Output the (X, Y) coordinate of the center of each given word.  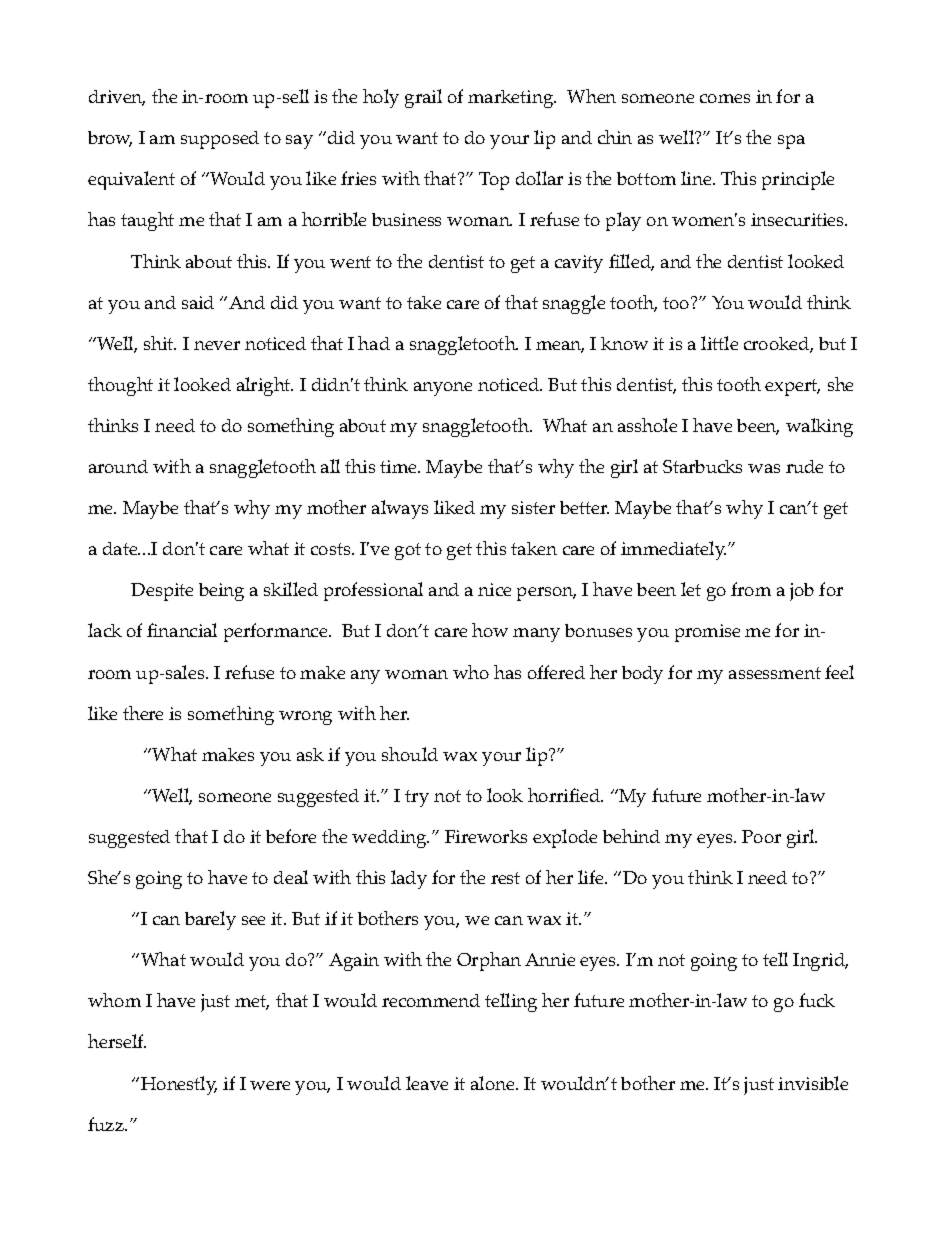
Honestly (179, 1085)
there (143, 713)
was (764, 468)
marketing (512, 99)
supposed (220, 140)
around (118, 466)
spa (791, 142)
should (410, 754)
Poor (761, 836)
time (400, 466)
